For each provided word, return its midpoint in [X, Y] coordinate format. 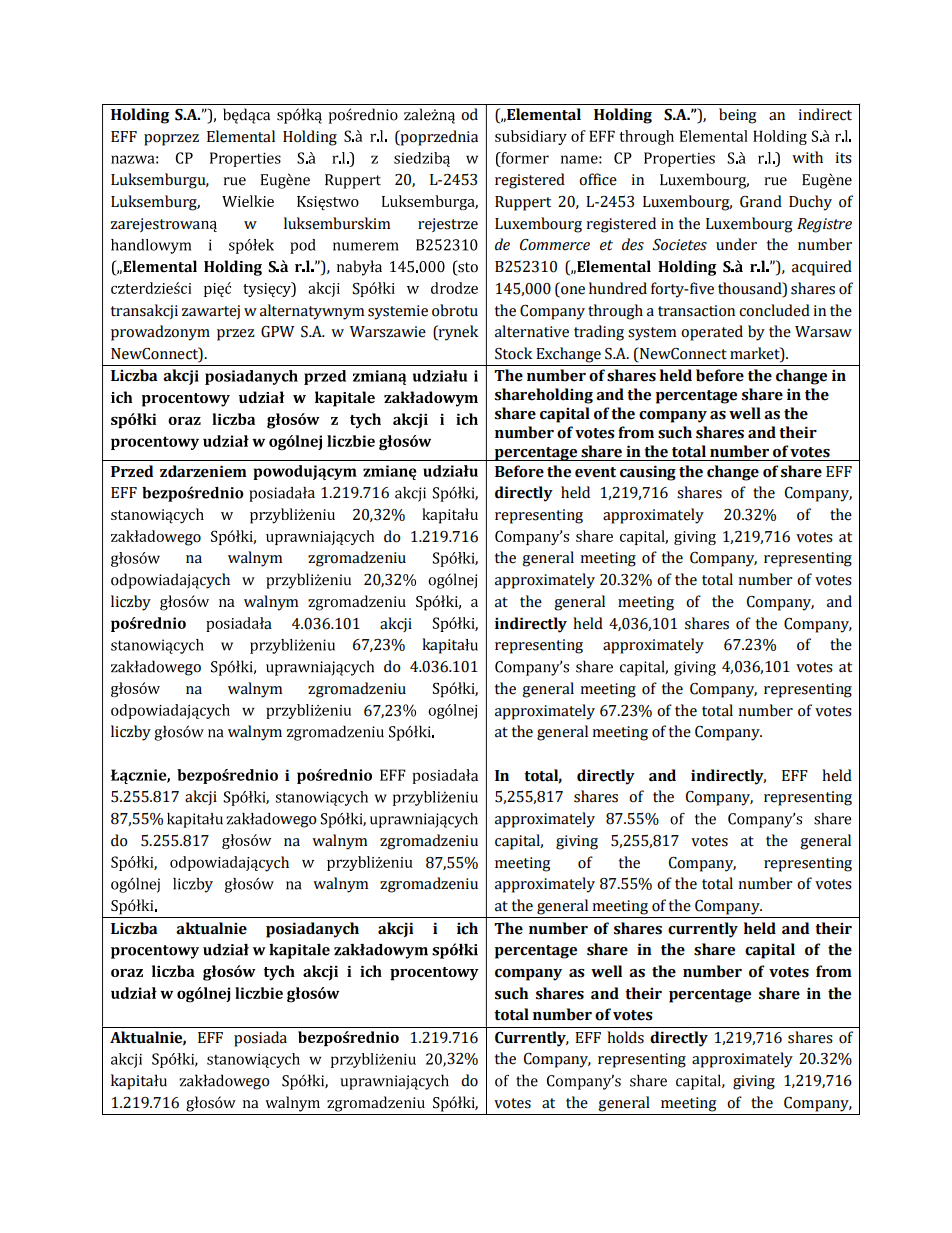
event [595, 472]
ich [467, 928]
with [807, 157]
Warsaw [823, 332]
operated [712, 333]
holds [625, 1037]
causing [648, 473]
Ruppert [523, 203]
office [598, 179]
